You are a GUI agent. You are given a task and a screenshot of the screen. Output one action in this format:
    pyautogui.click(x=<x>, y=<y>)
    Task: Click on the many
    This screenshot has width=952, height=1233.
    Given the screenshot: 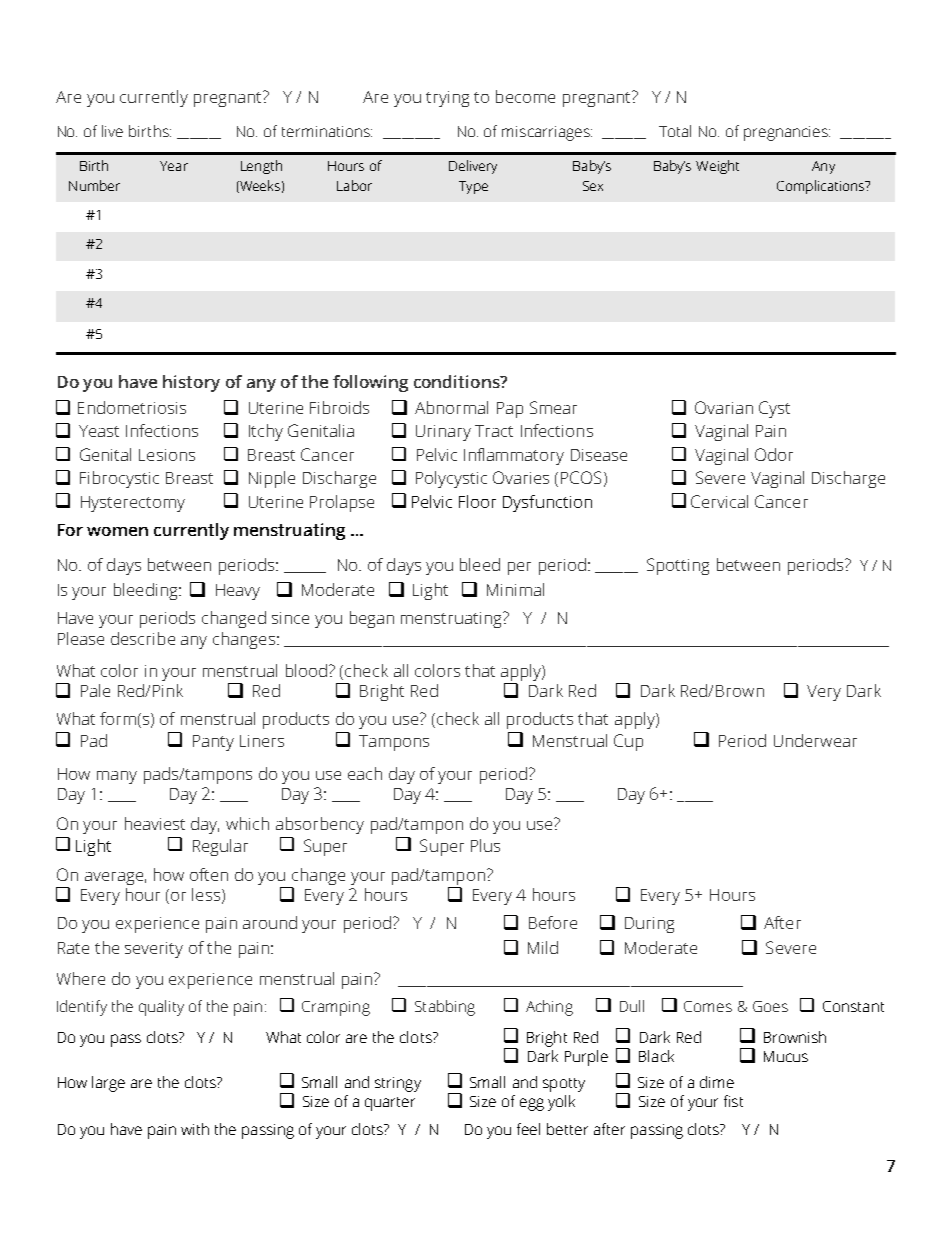 What is the action you would take?
    pyautogui.click(x=117, y=777)
